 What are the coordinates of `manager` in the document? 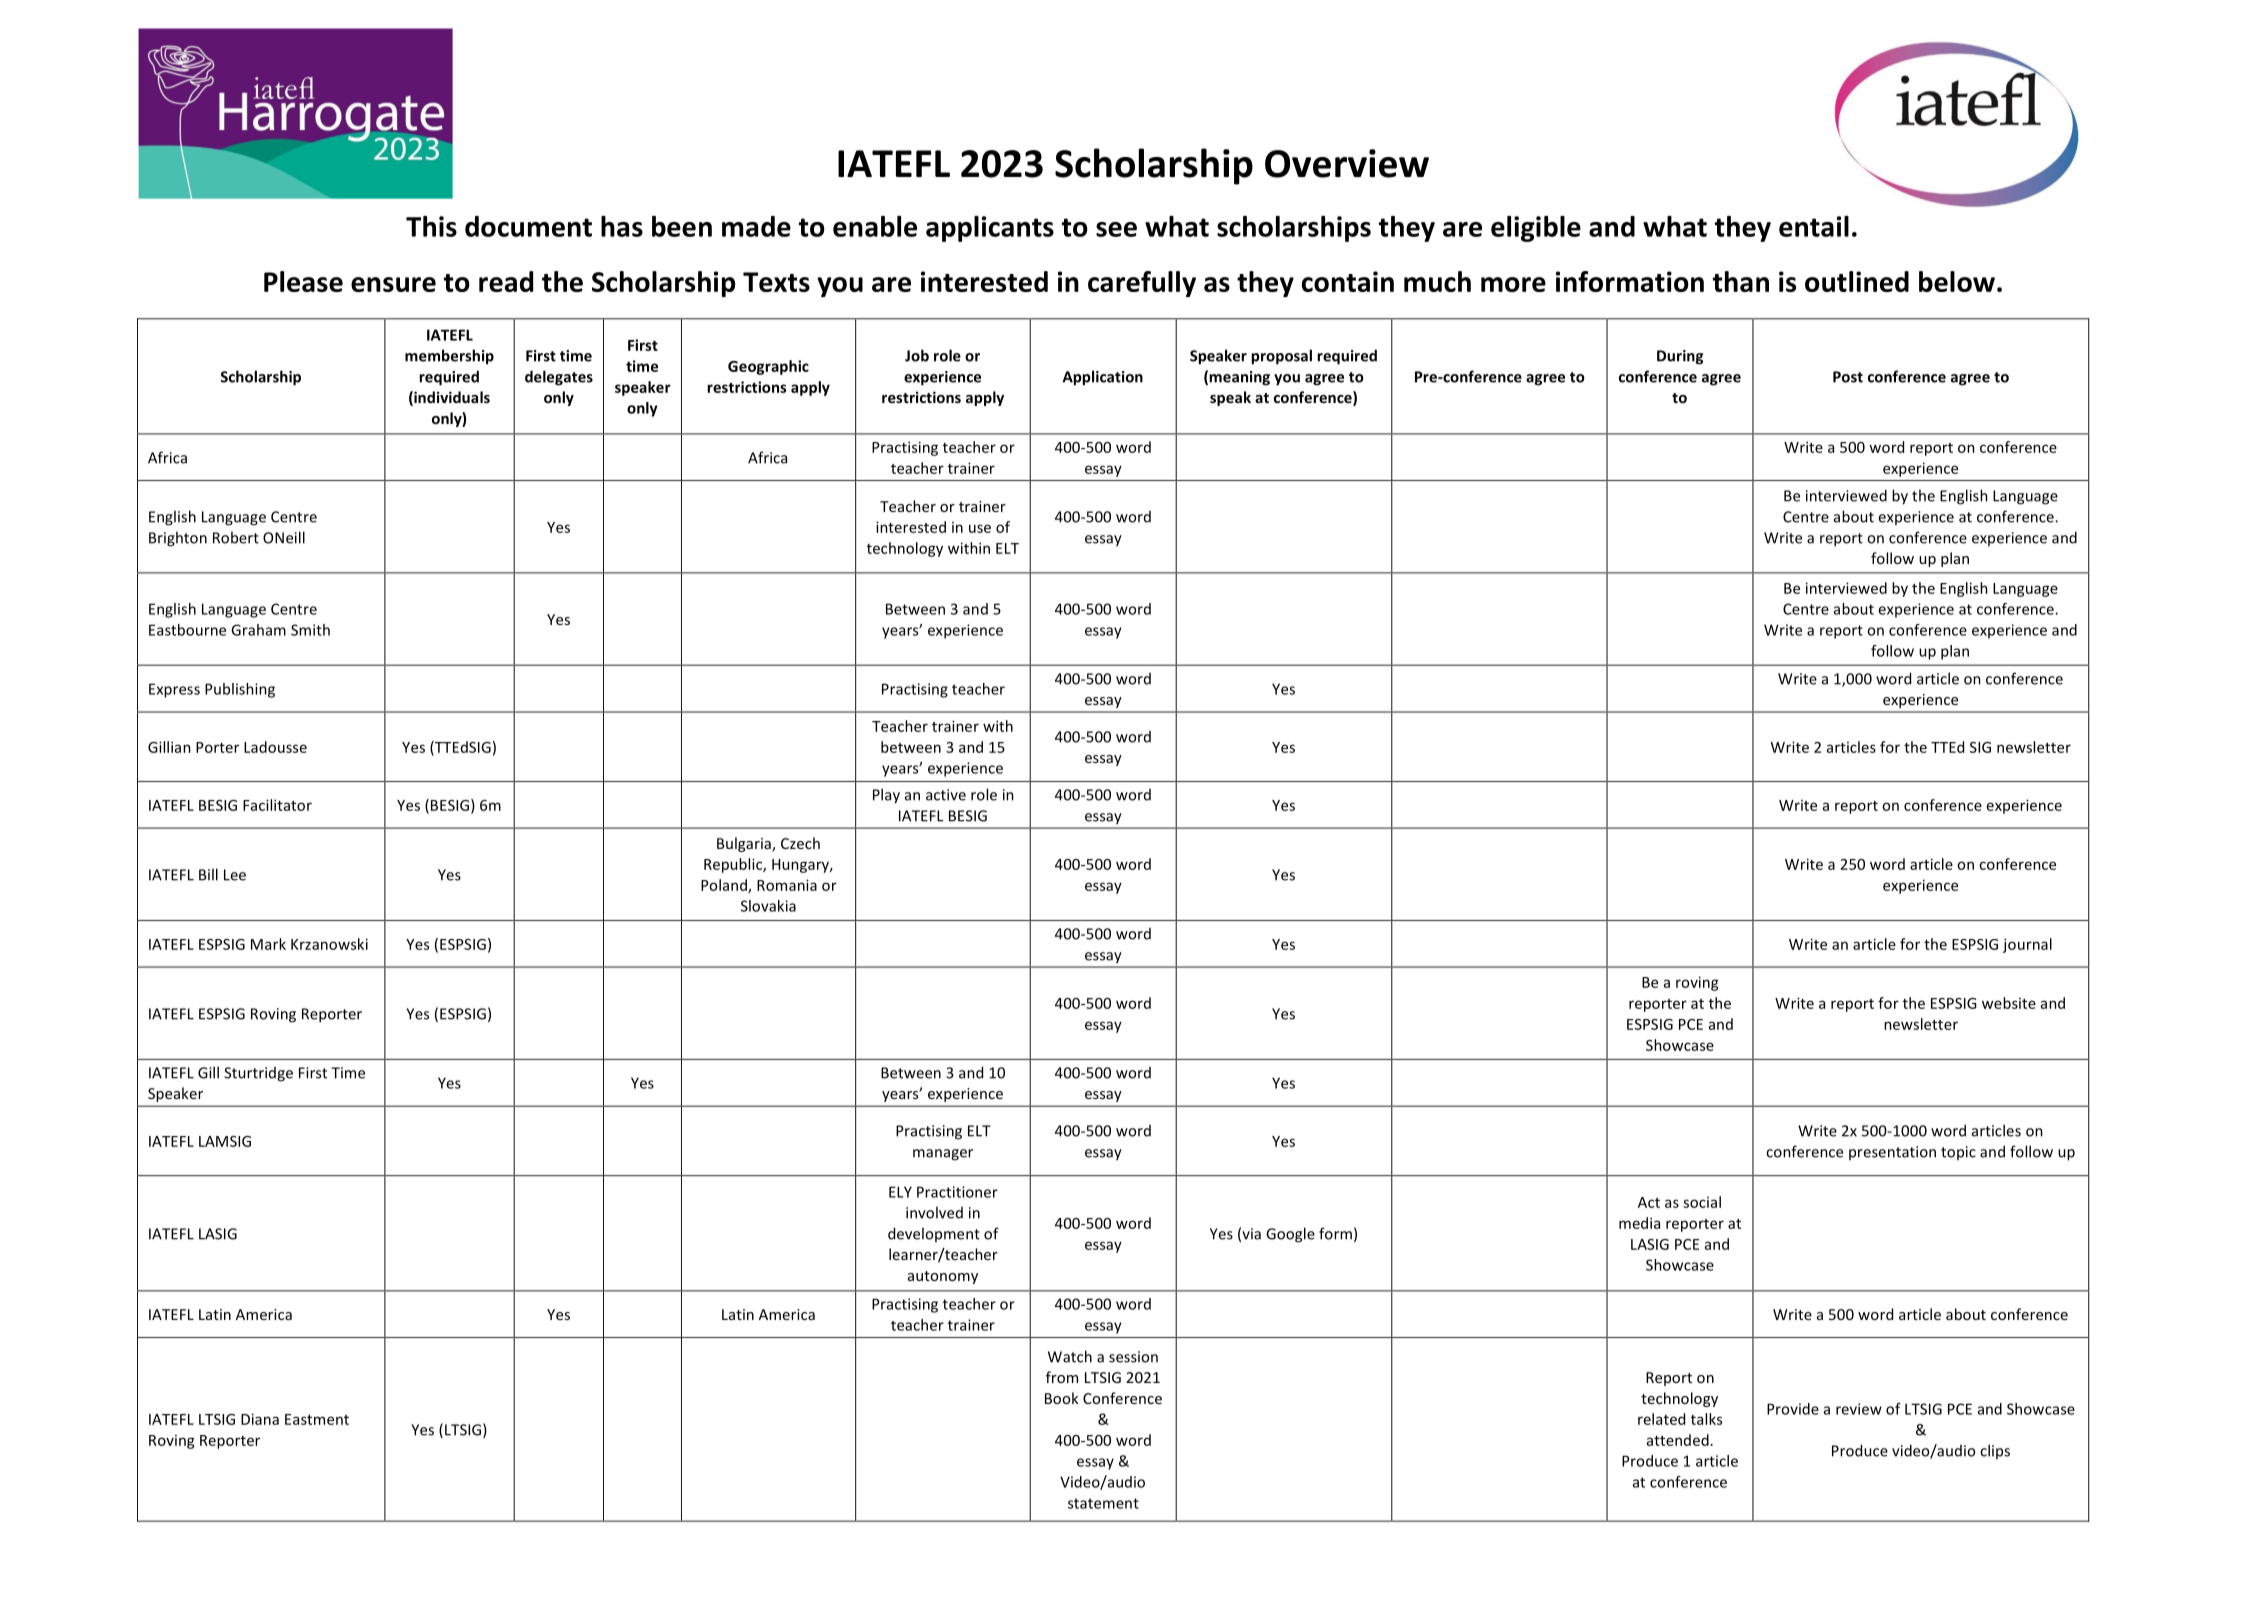 It's located at (943, 1155).
